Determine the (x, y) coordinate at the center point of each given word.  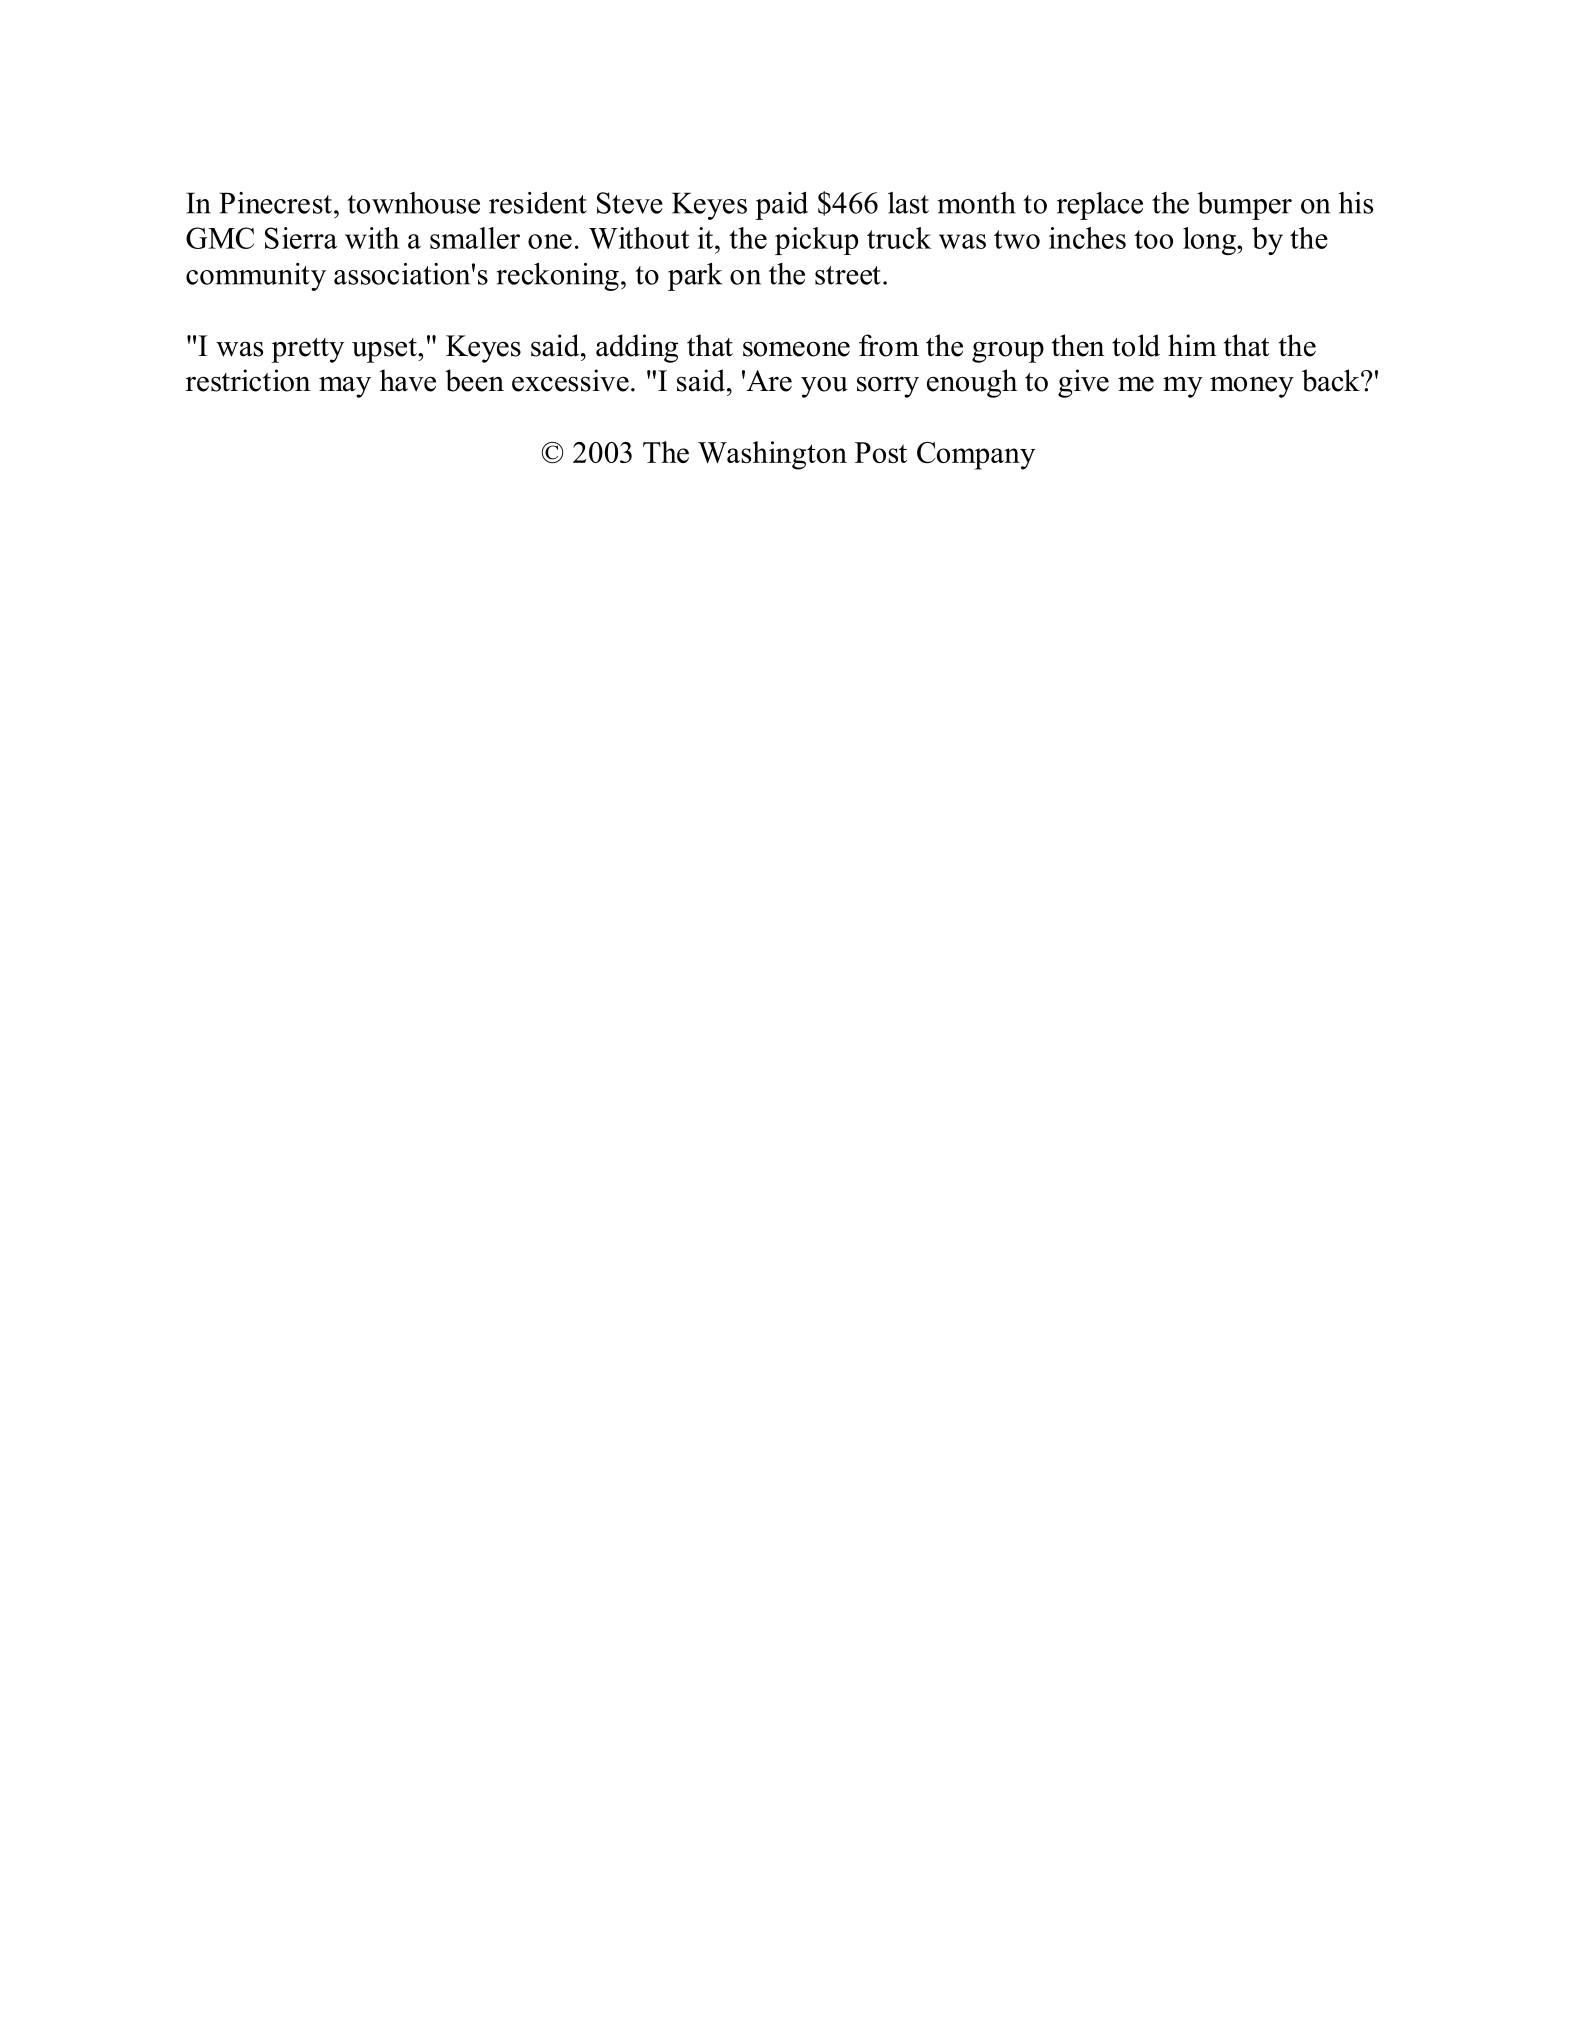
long (1210, 241)
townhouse (413, 203)
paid (781, 206)
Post (881, 452)
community (256, 277)
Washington (772, 455)
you (824, 387)
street (848, 275)
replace (1100, 206)
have (408, 380)
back (1332, 380)
